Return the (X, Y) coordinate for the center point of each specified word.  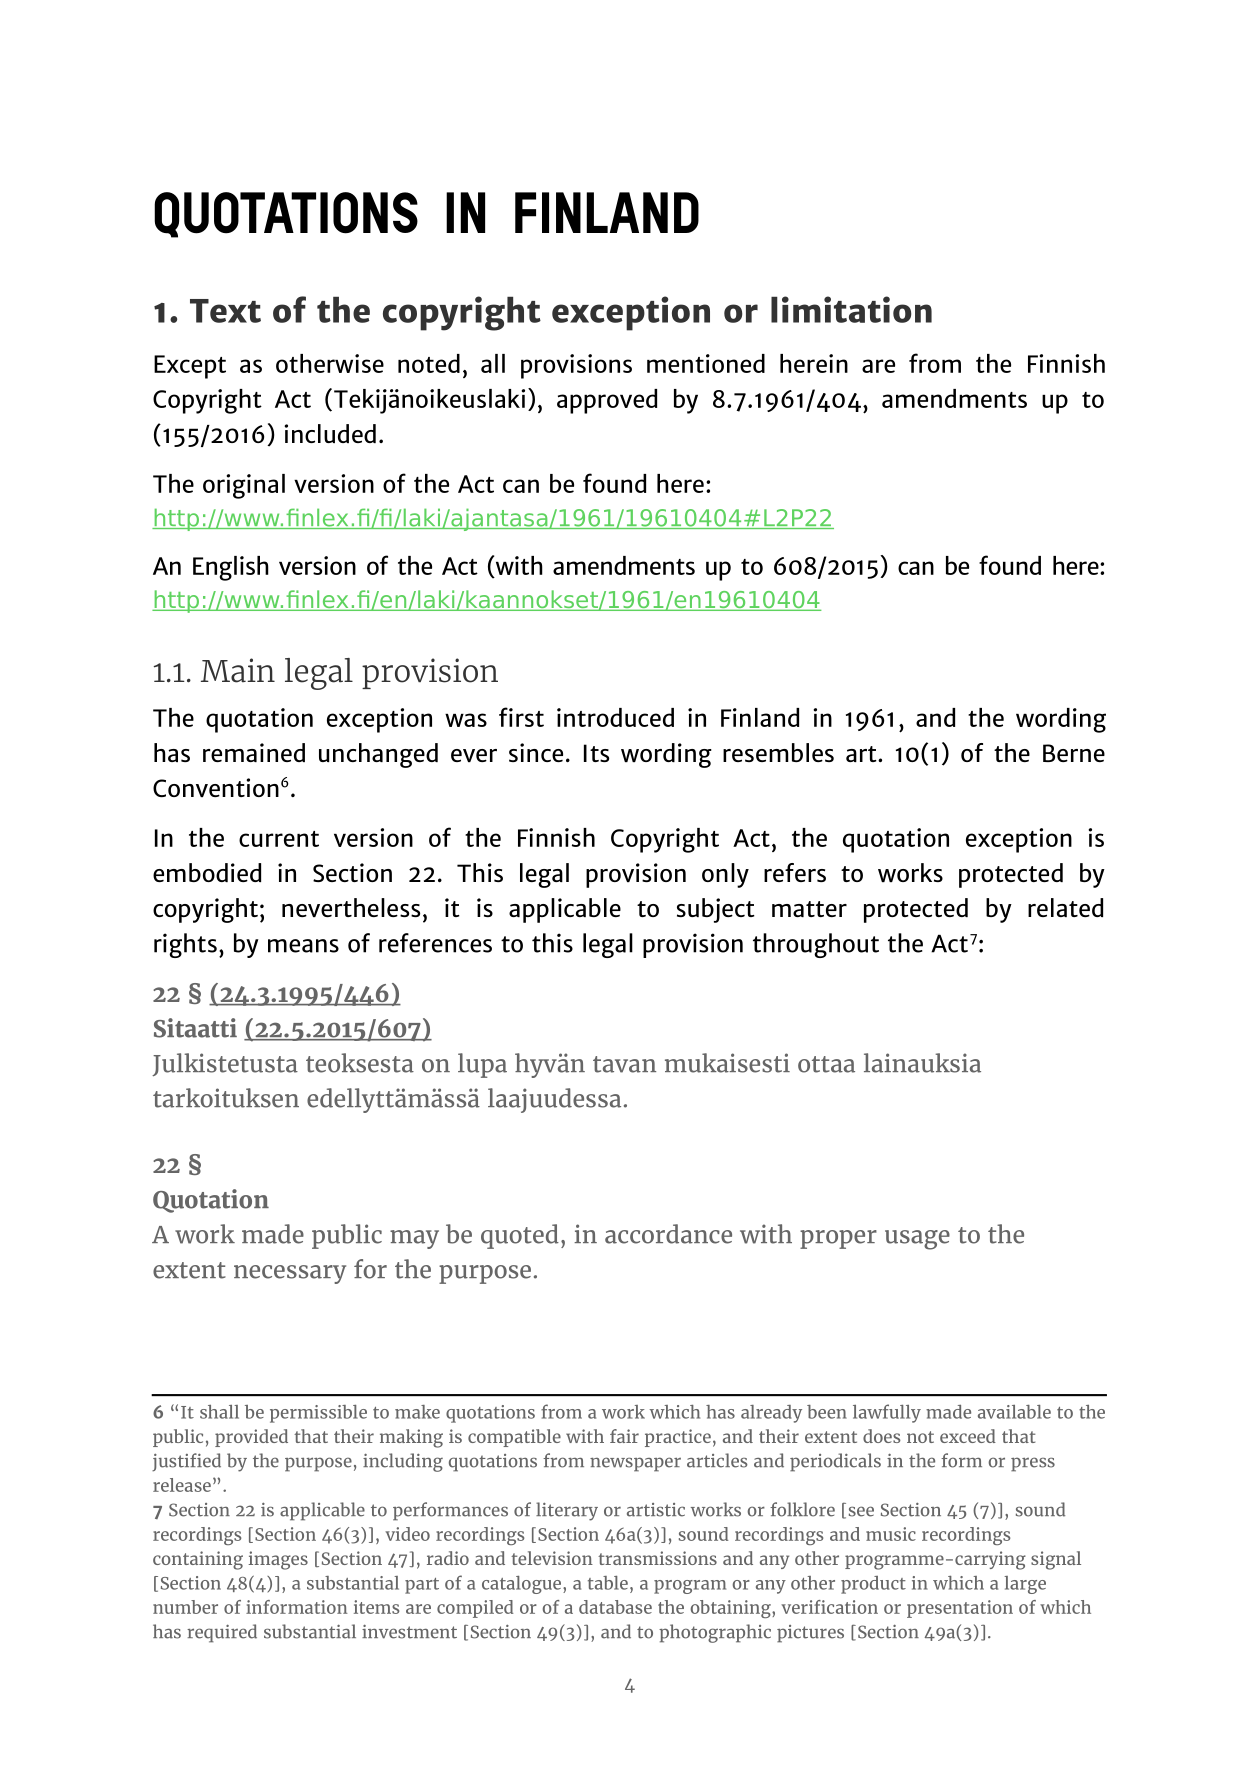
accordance (668, 1234)
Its (596, 753)
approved (607, 401)
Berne (1074, 753)
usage (917, 1240)
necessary (290, 1274)
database (615, 1607)
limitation (851, 309)
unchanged (378, 755)
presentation (960, 1609)
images (278, 1560)
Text (225, 311)
